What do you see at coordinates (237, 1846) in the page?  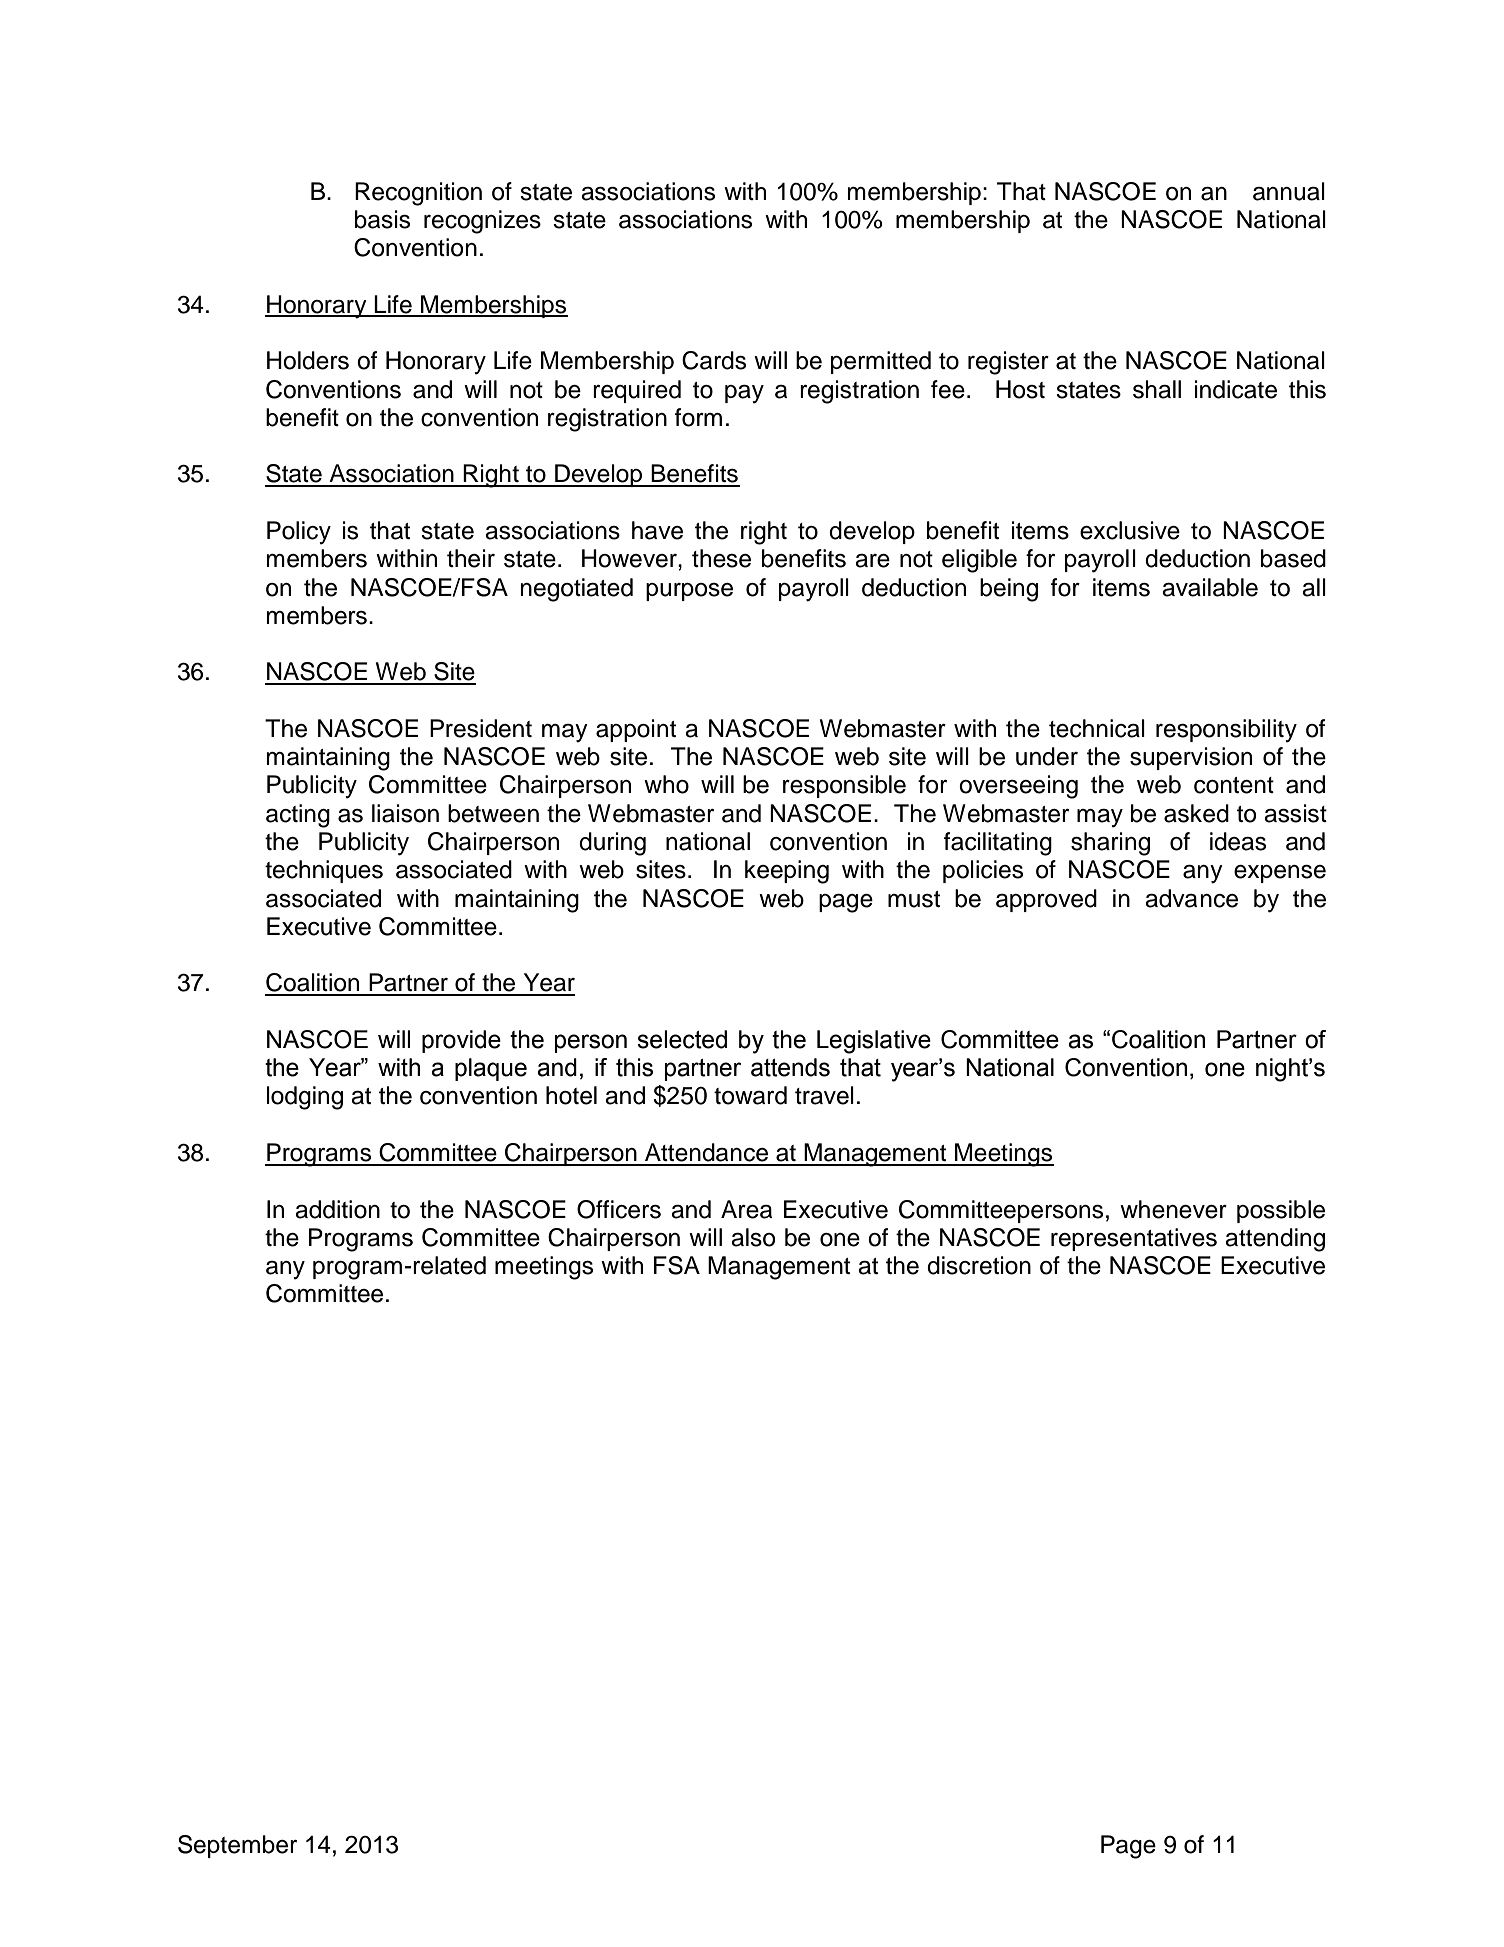 I see `September` at bounding box center [237, 1846].
